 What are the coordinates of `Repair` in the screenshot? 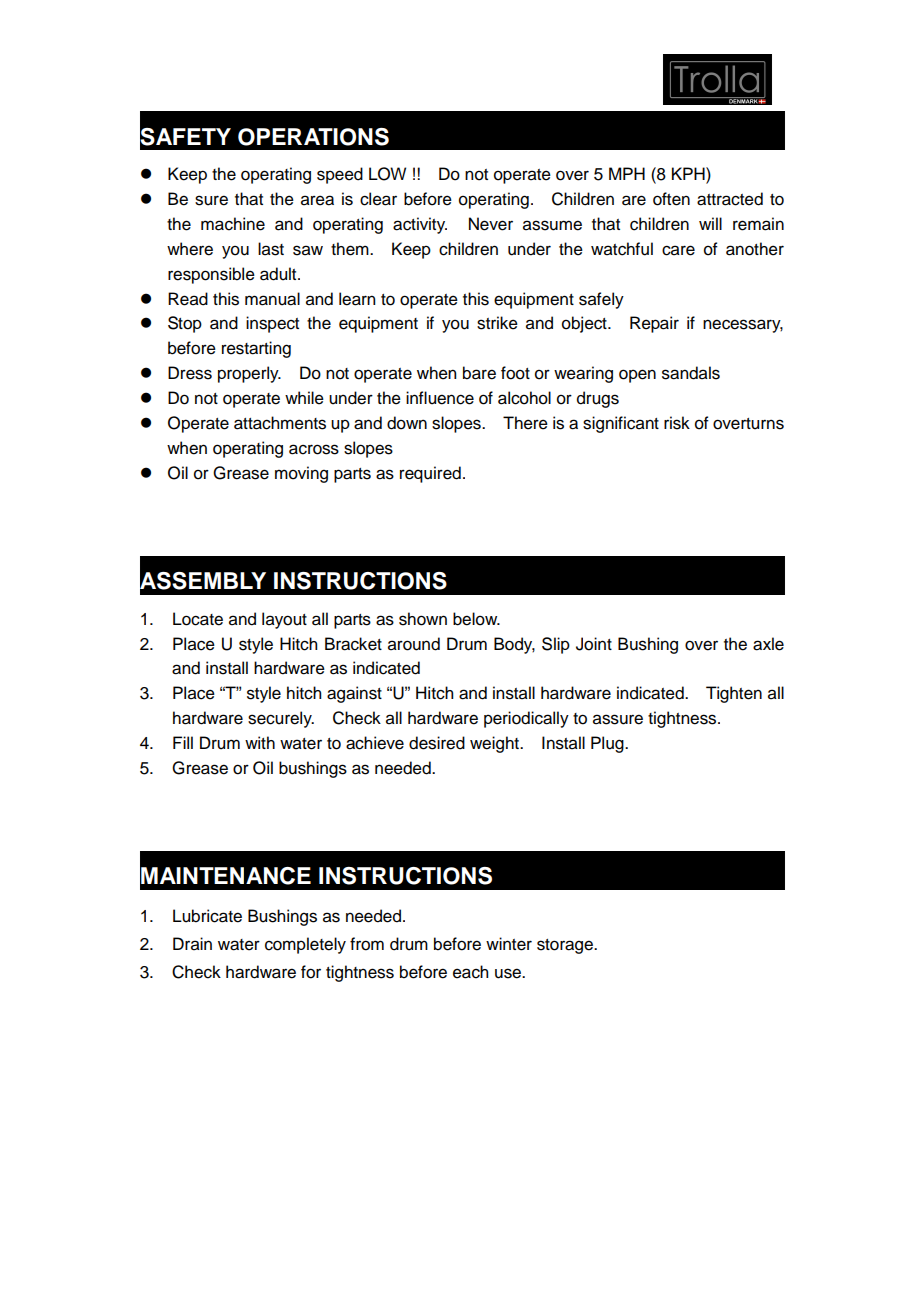 It's located at (654, 324).
